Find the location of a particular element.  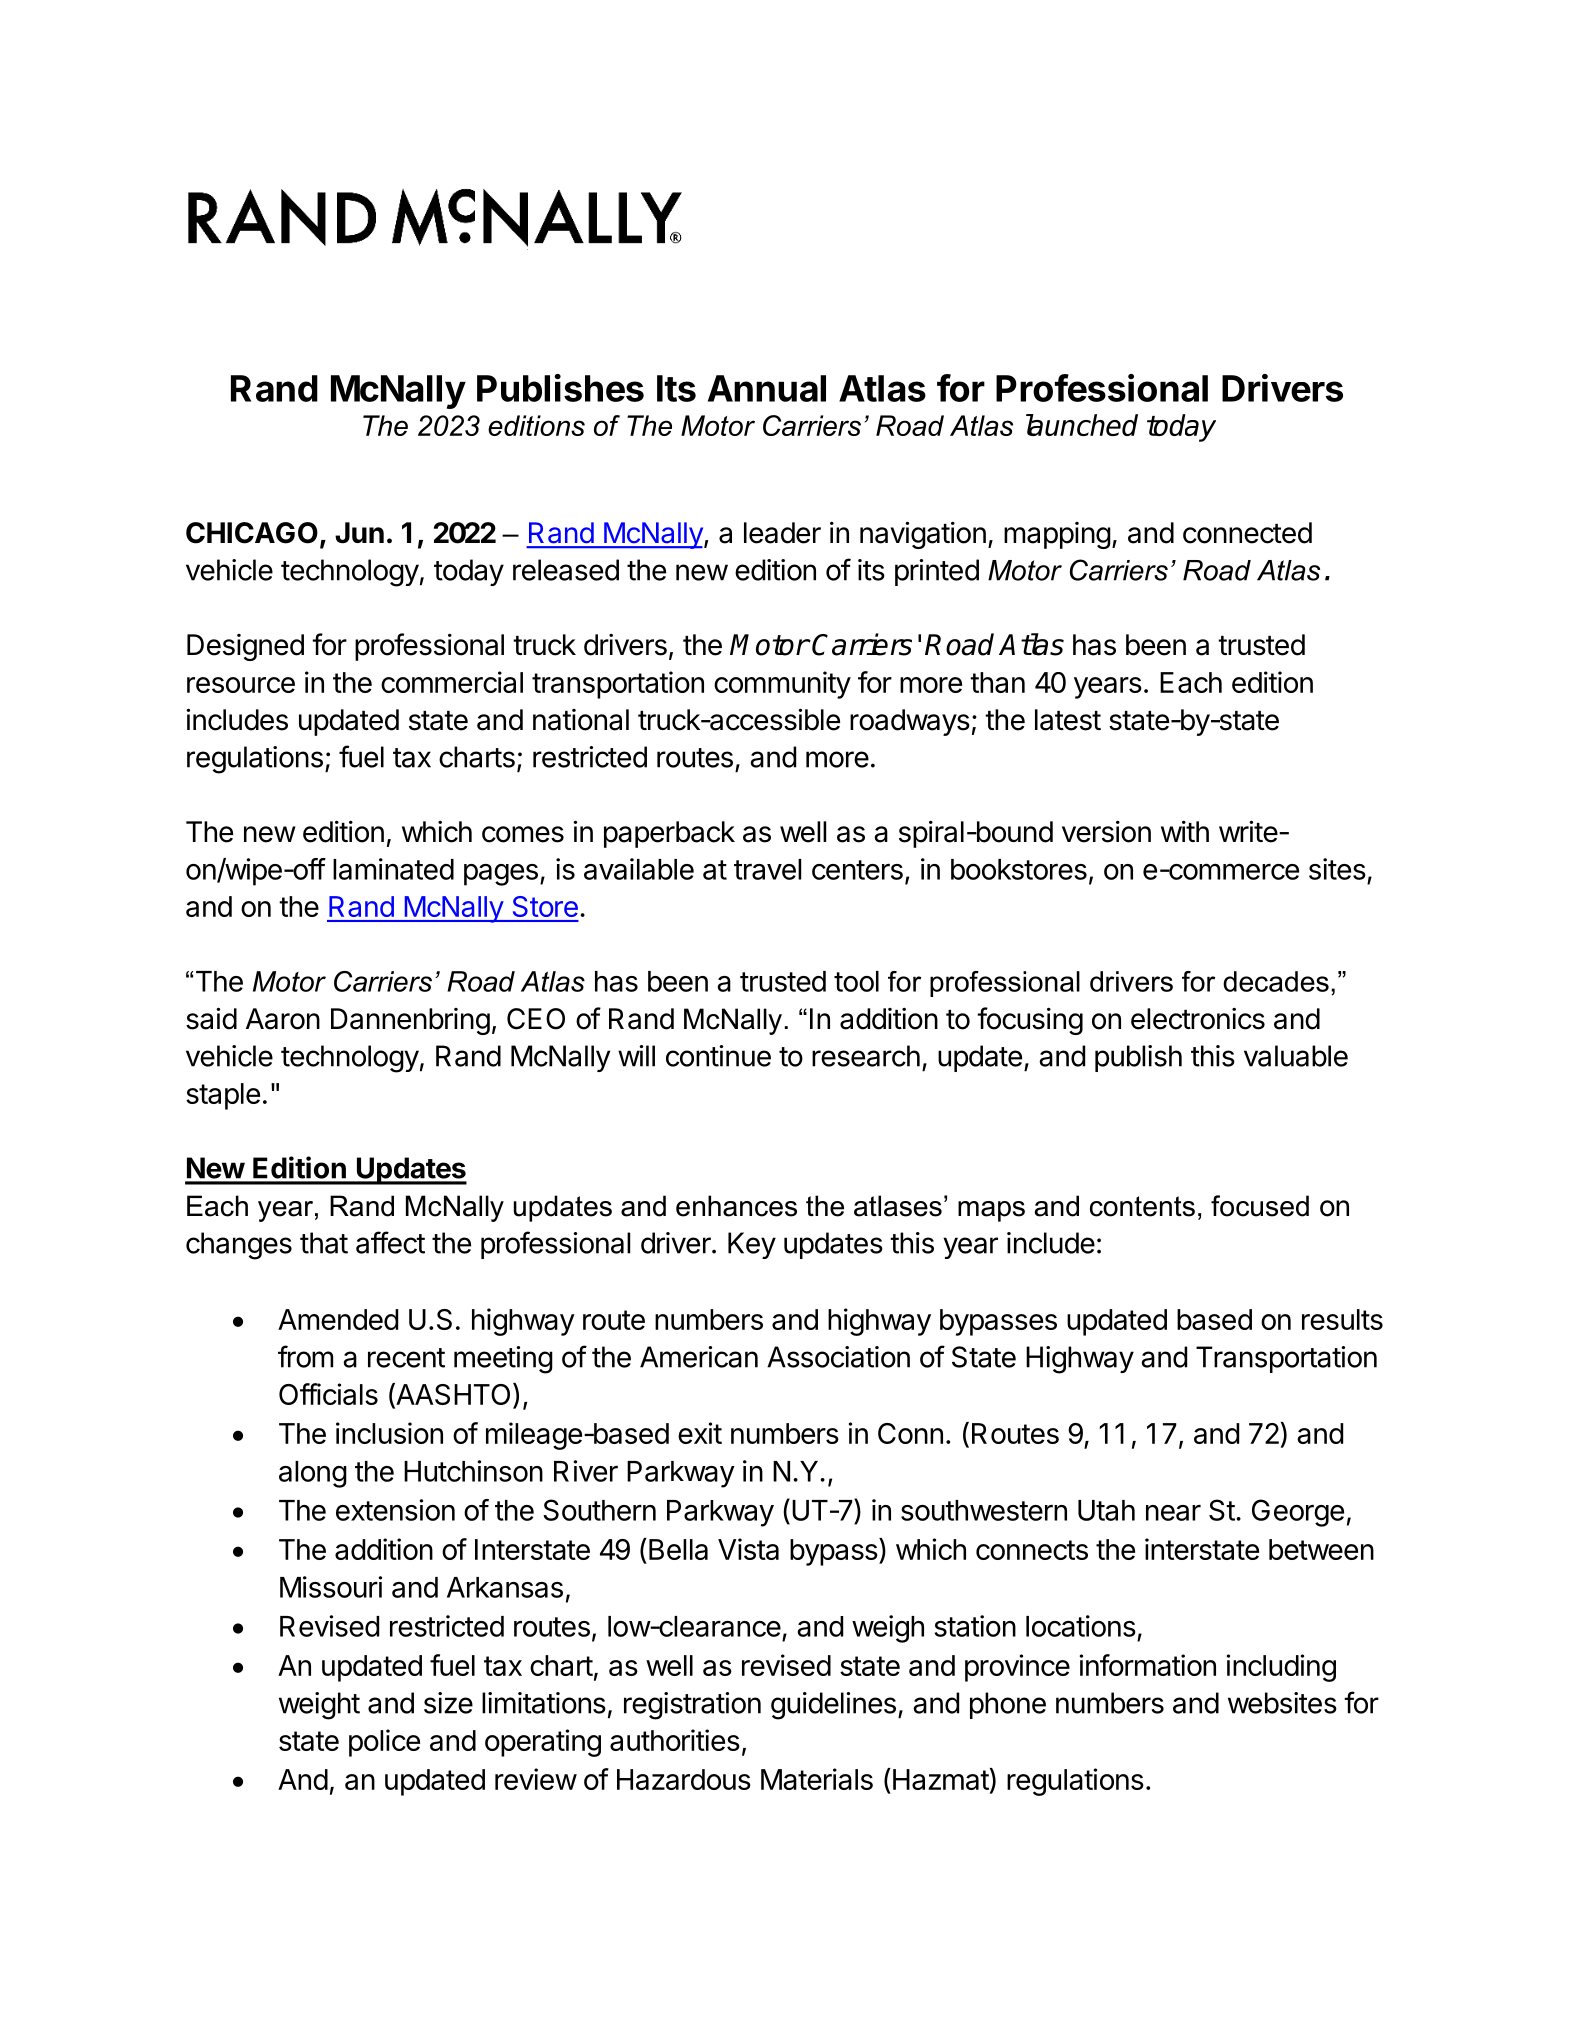

police is located at coordinates (384, 1743).
